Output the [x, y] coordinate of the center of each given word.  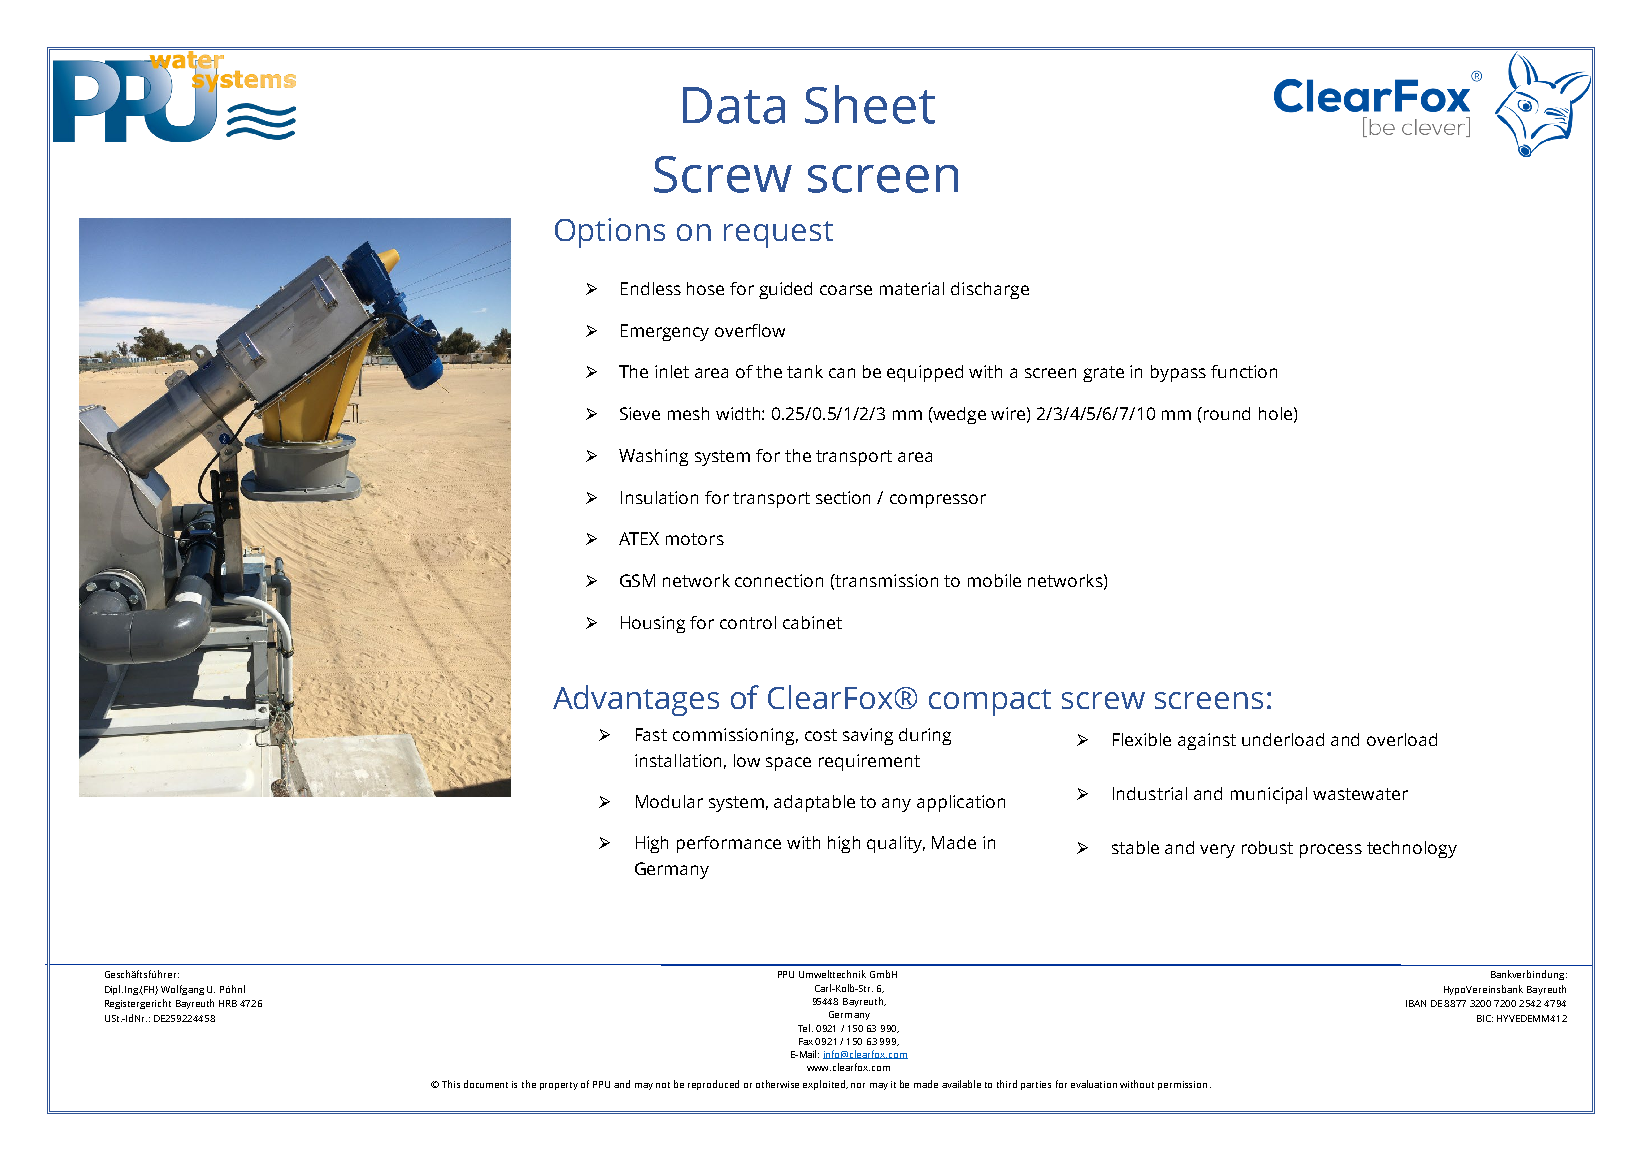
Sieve [640, 413]
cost [821, 735]
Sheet [870, 104]
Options [610, 233]
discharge [990, 290]
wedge [959, 415]
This [451, 1084]
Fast [651, 734]
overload [1402, 739]
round [1227, 413]
